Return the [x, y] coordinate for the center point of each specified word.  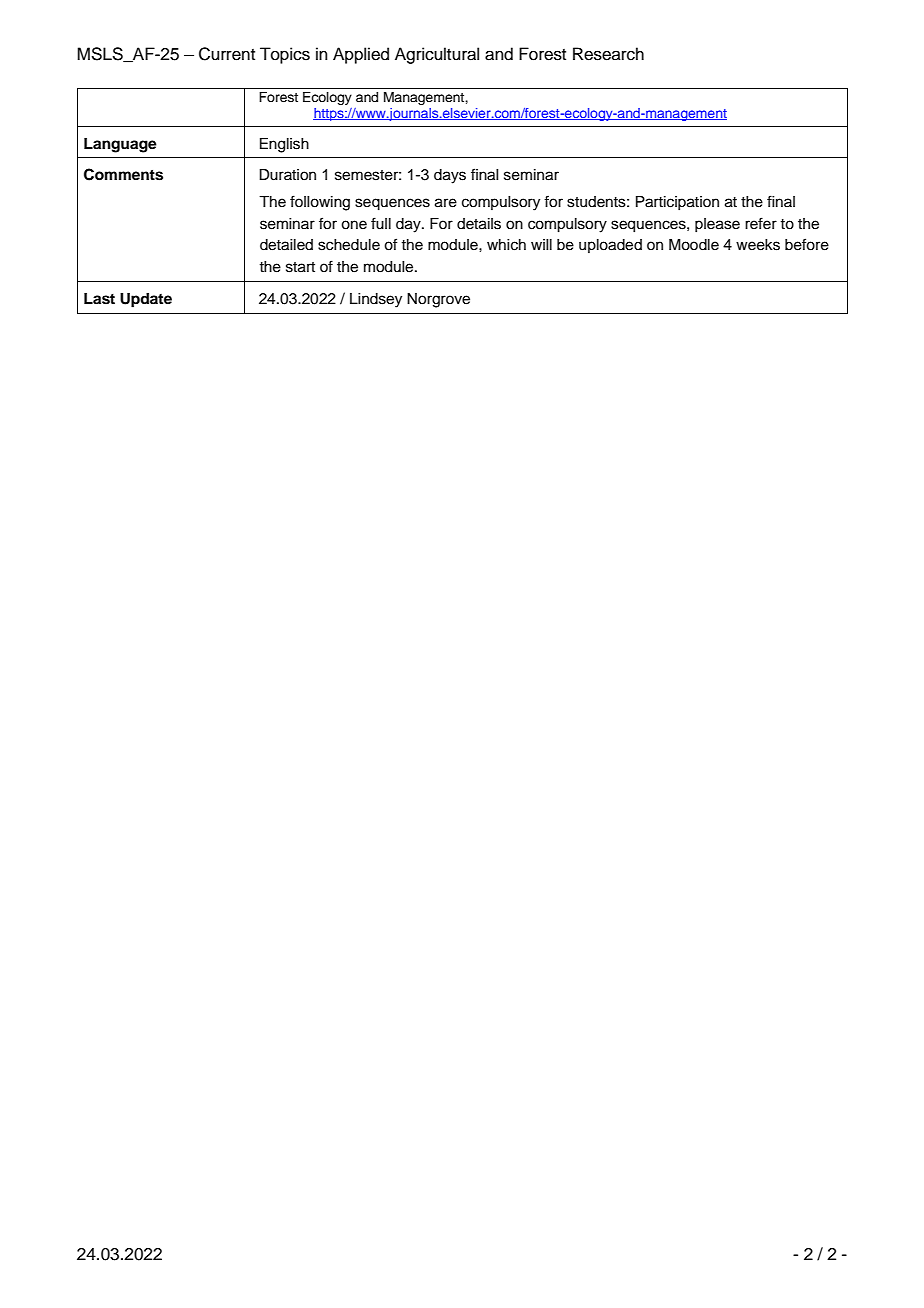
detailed [286, 245]
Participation [677, 203]
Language [120, 145]
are [446, 203]
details [479, 224]
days [450, 176]
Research [608, 54]
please [717, 225]
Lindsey [376, 300]
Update [146, 300]
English [284, 145]
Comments [123, 174]
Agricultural [437, 55]
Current [227, 54]
